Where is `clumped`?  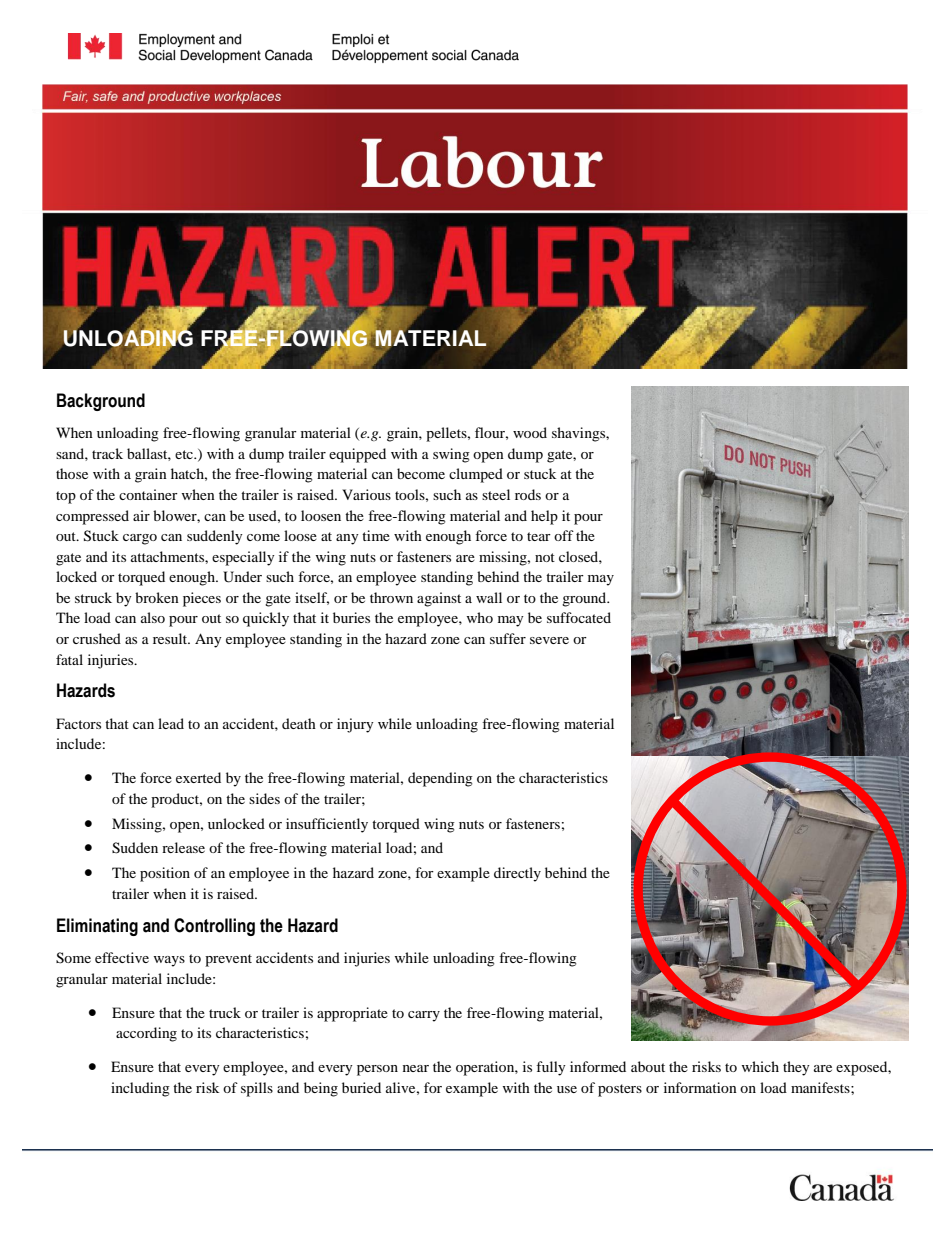 clumped is located at coordinates (476, 475).
